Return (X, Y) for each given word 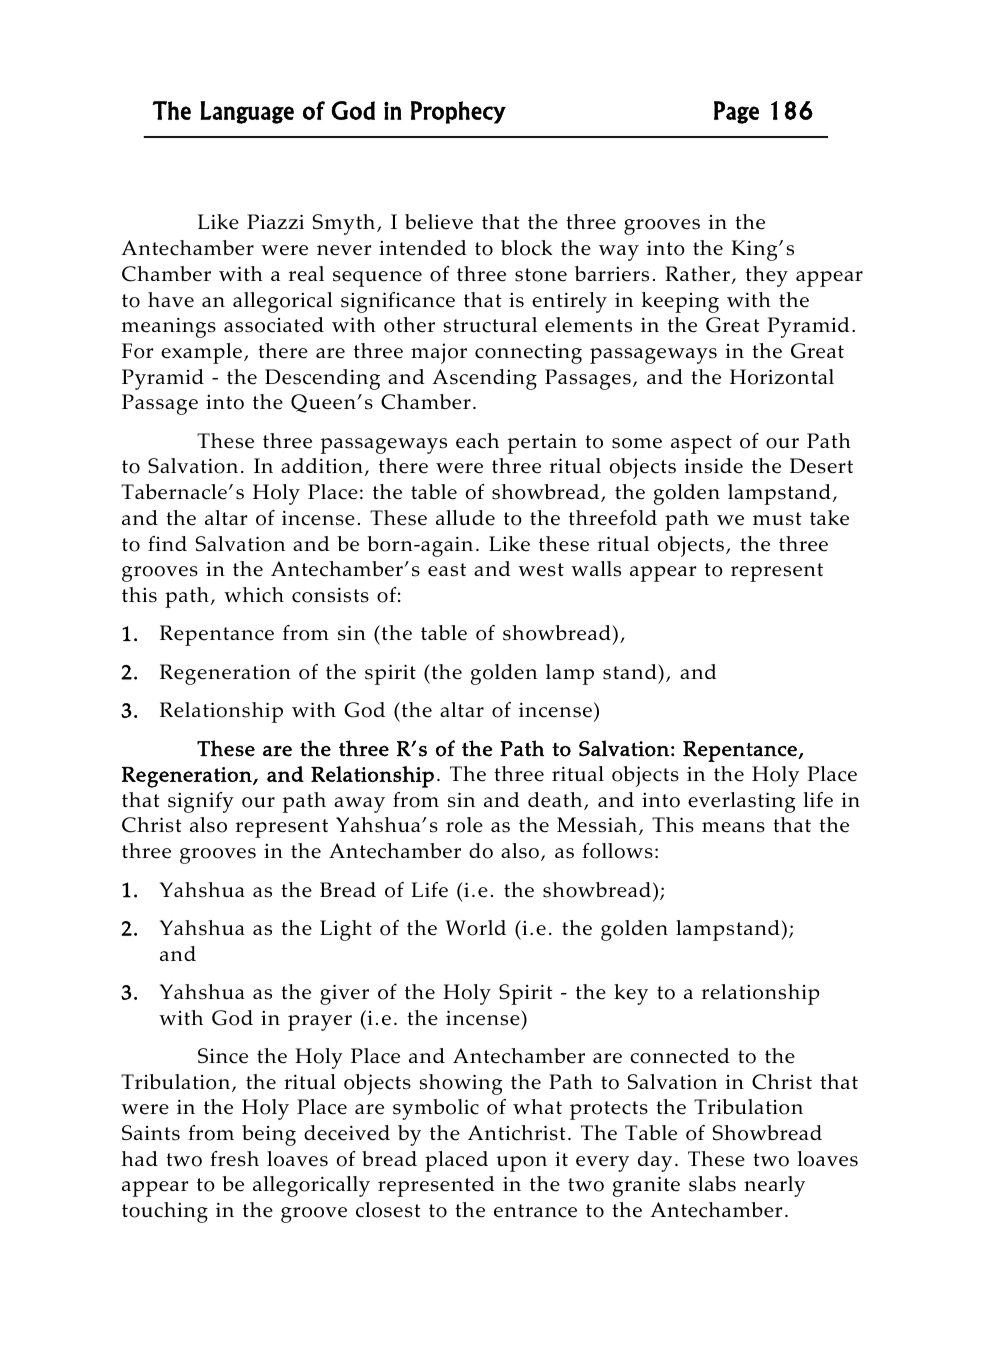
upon (522, 1164)
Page (736, 112)
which (254, 595)
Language (247, 112)
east (447, 570)
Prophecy (458, 112)
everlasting (741, 802)
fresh (234, 1159)
